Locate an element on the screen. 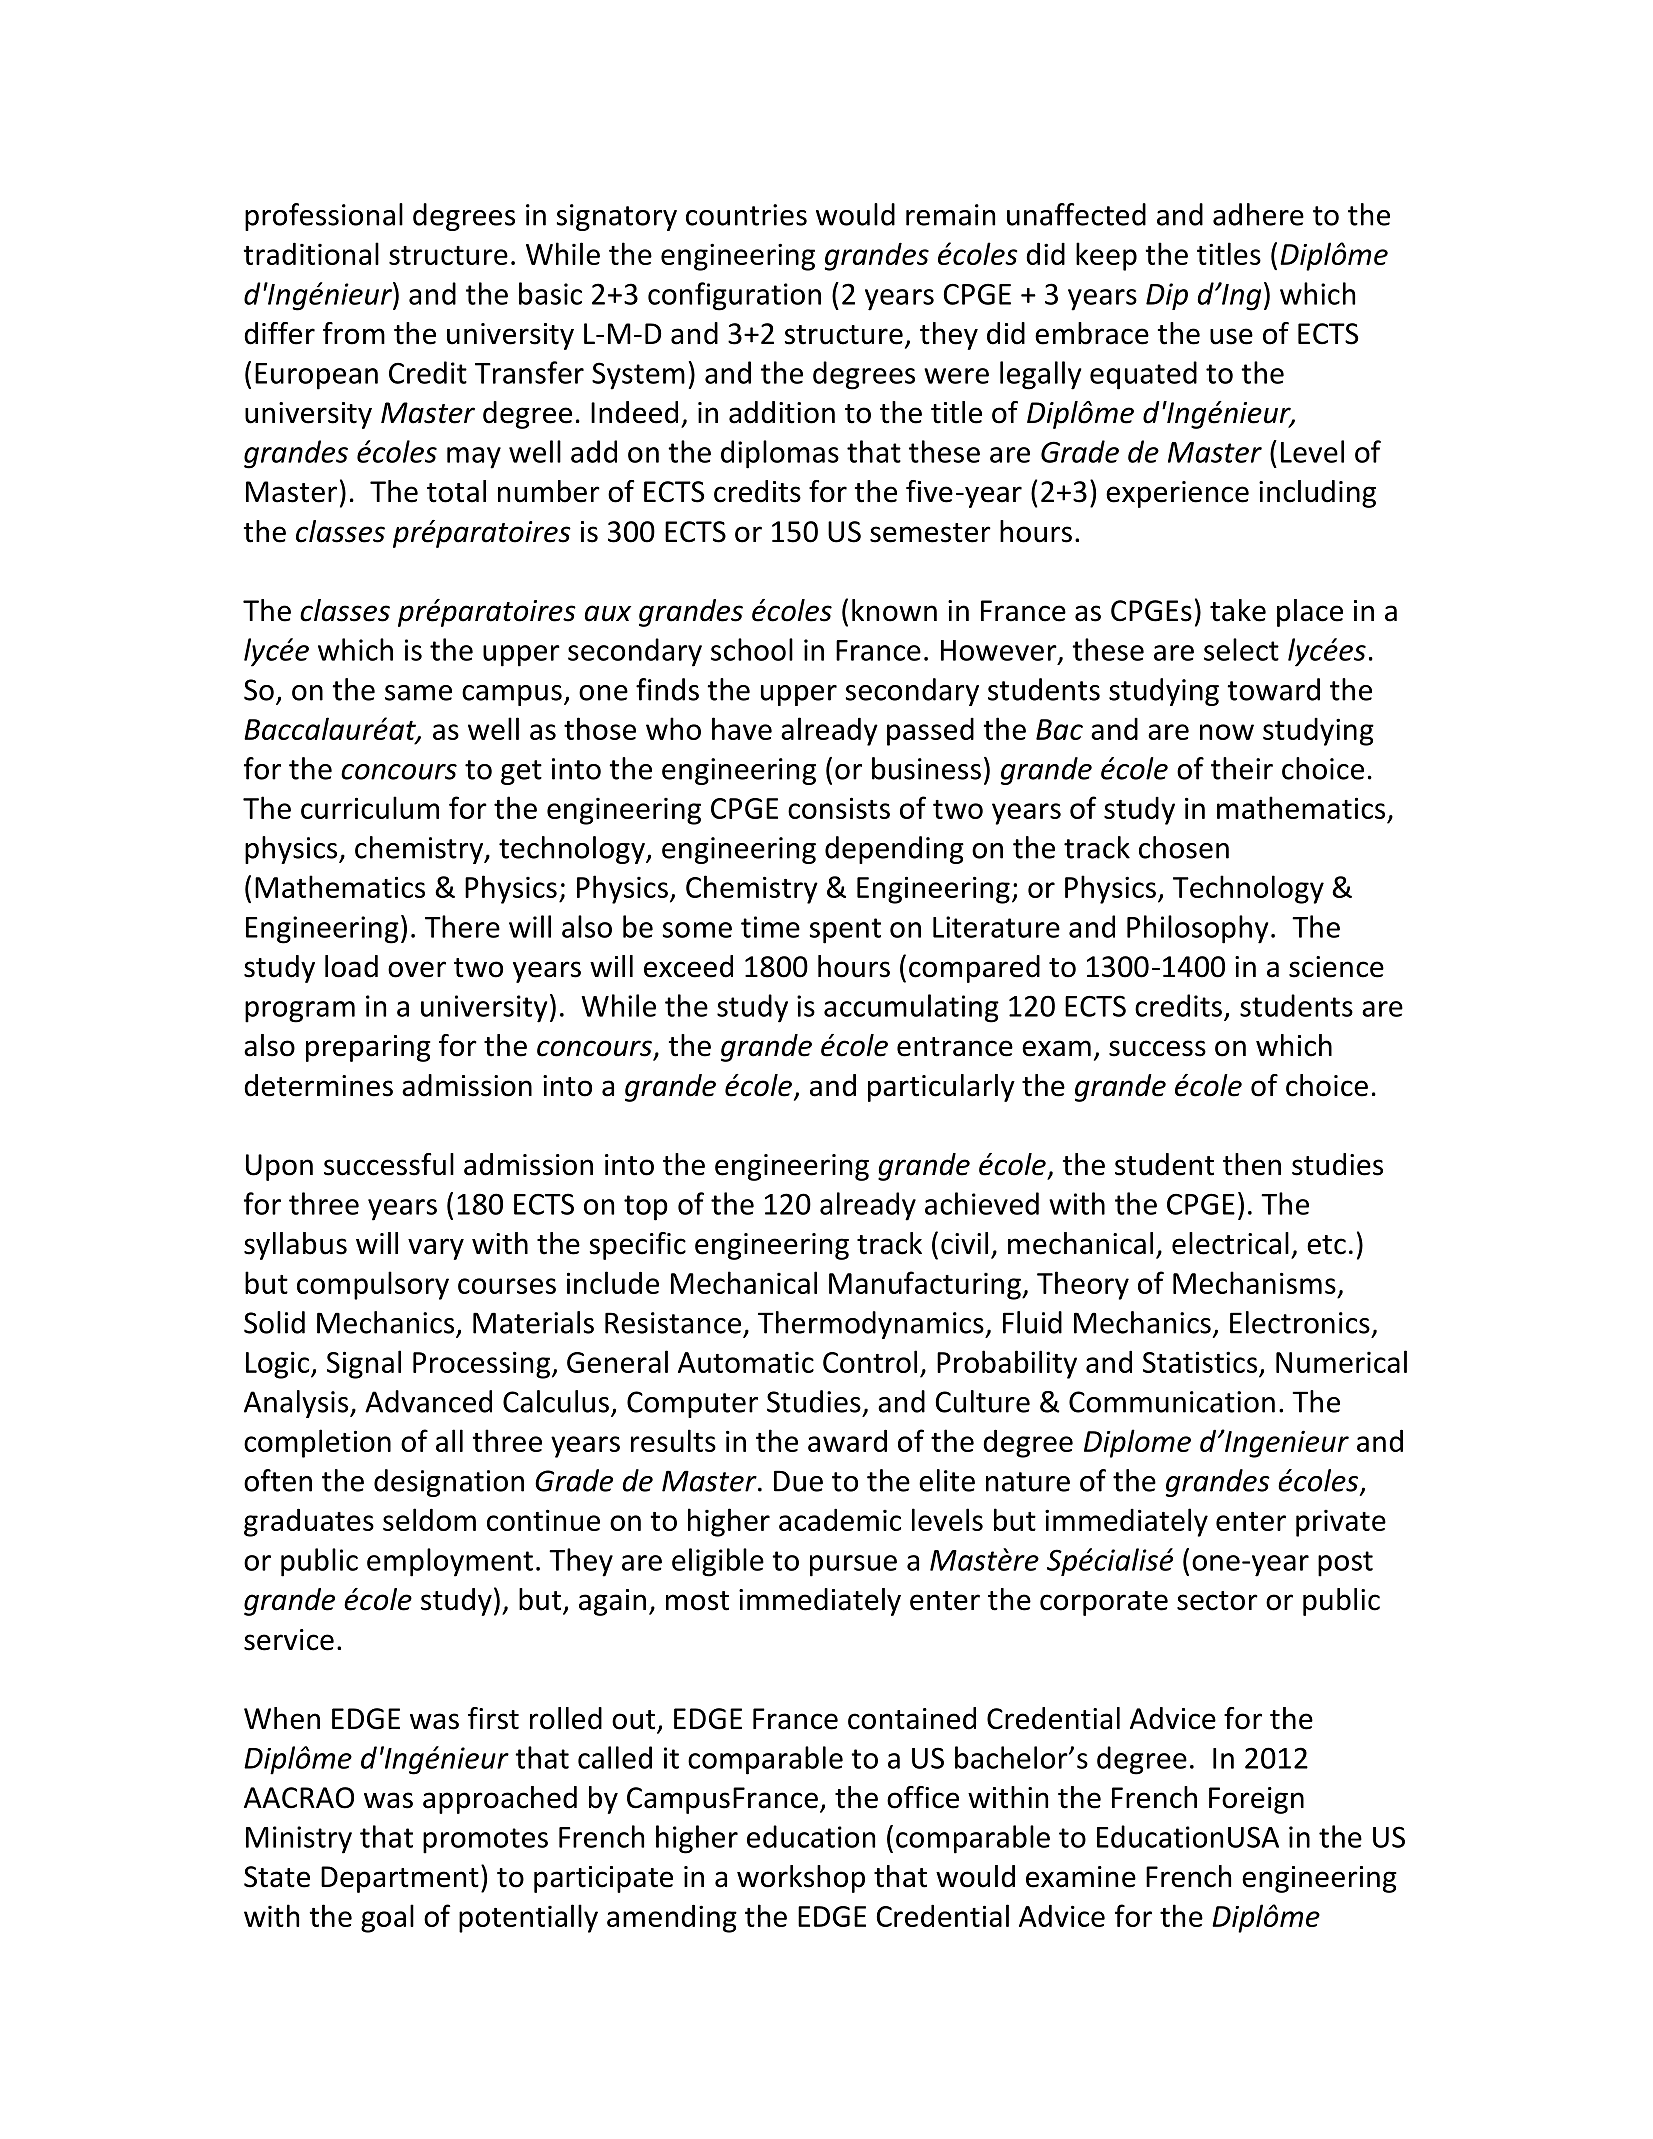 This screenshot has width=1653, height=2139. configuration is located at coordinates (734, 296).
